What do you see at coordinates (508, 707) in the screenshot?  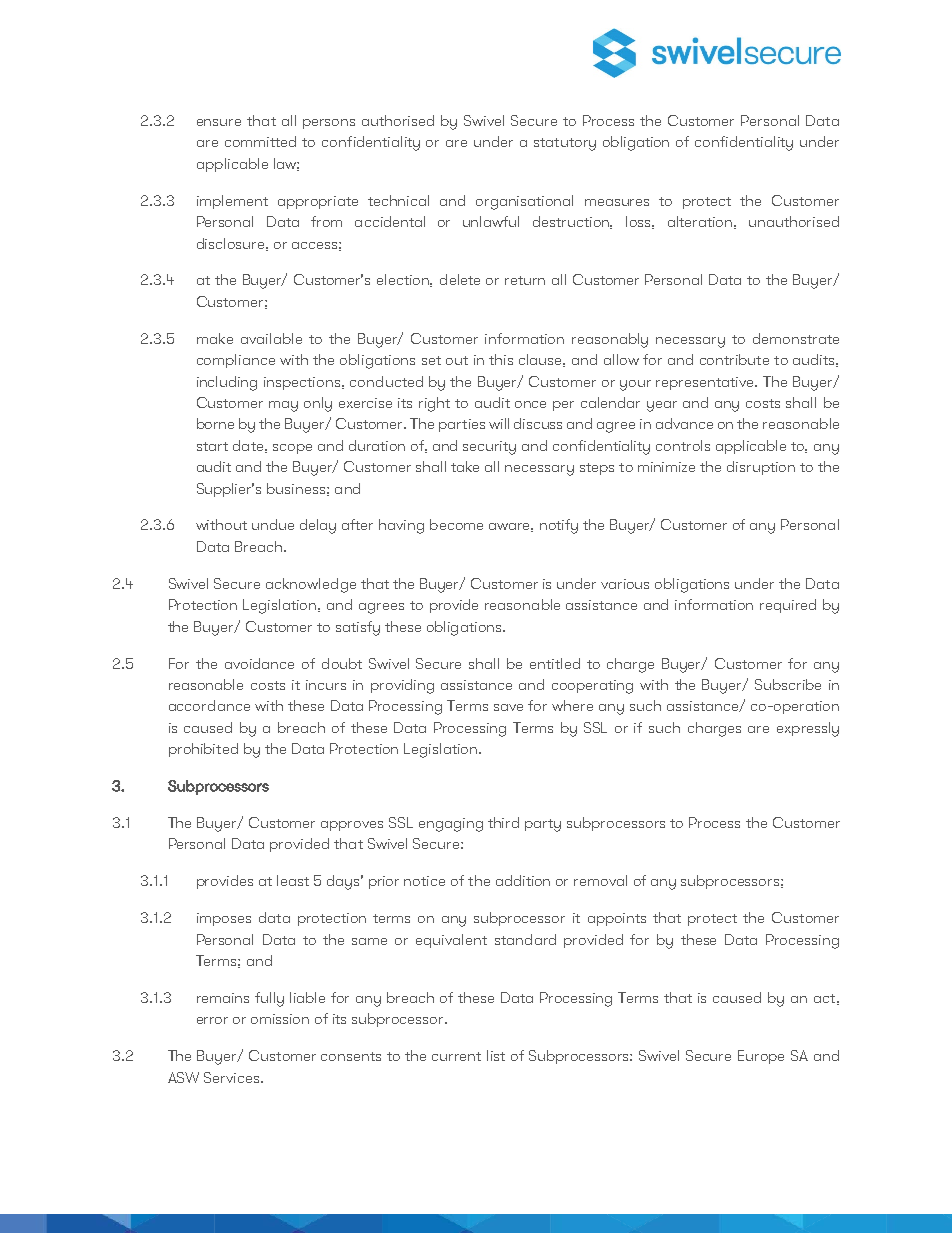 I see `save` at bounding box center [508, 707].
